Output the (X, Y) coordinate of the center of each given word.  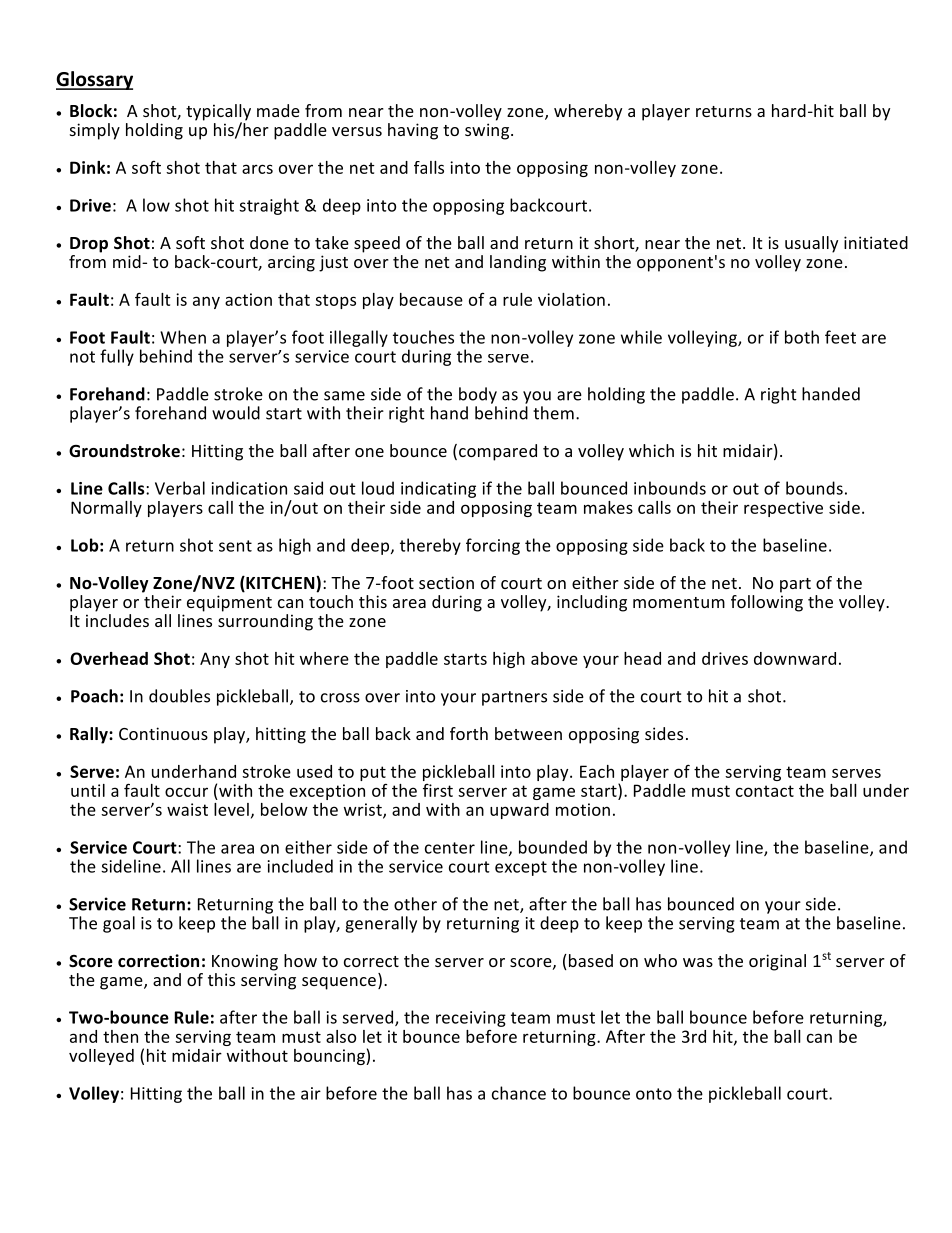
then (120, 1036)
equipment (229, 603)
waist (187, 809)
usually (811, 244)
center (450, 848)
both (802, 337)
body (478, 395)
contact (765, 791)
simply (95, 131)
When (183, 337)
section (446, 582)
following (767, 602)
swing (488, 131)
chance (519, 1093)
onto (654, 1094)
